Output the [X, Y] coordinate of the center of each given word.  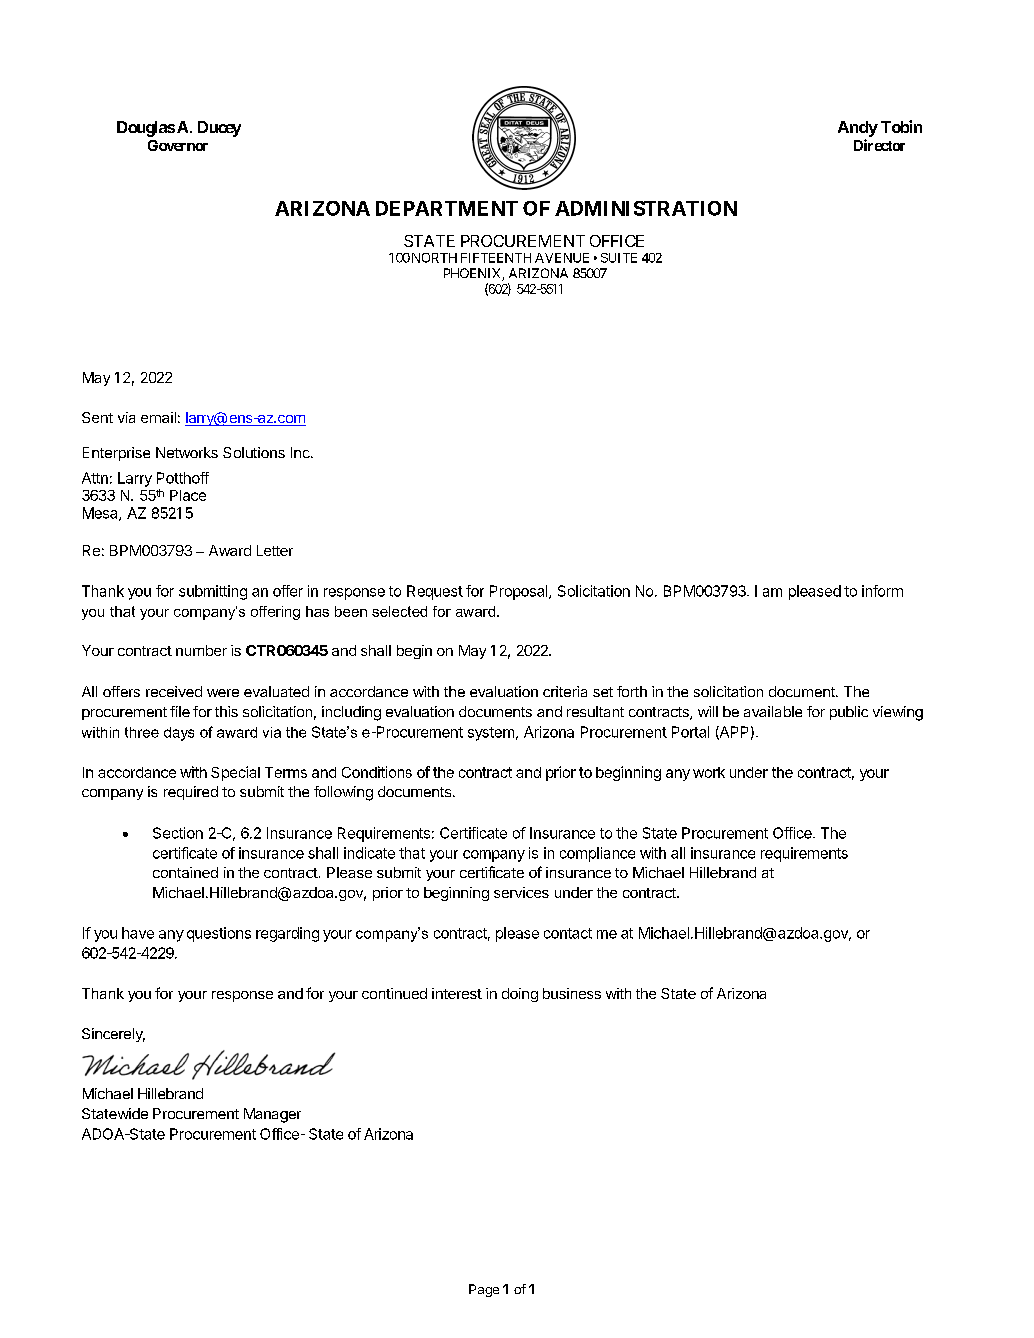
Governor [178, 145]
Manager [272, 1115]
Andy [858, 129]
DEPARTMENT [447, 208]
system [491, 734]
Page [484, 1290]
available [773, 711]
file [180, 711]
